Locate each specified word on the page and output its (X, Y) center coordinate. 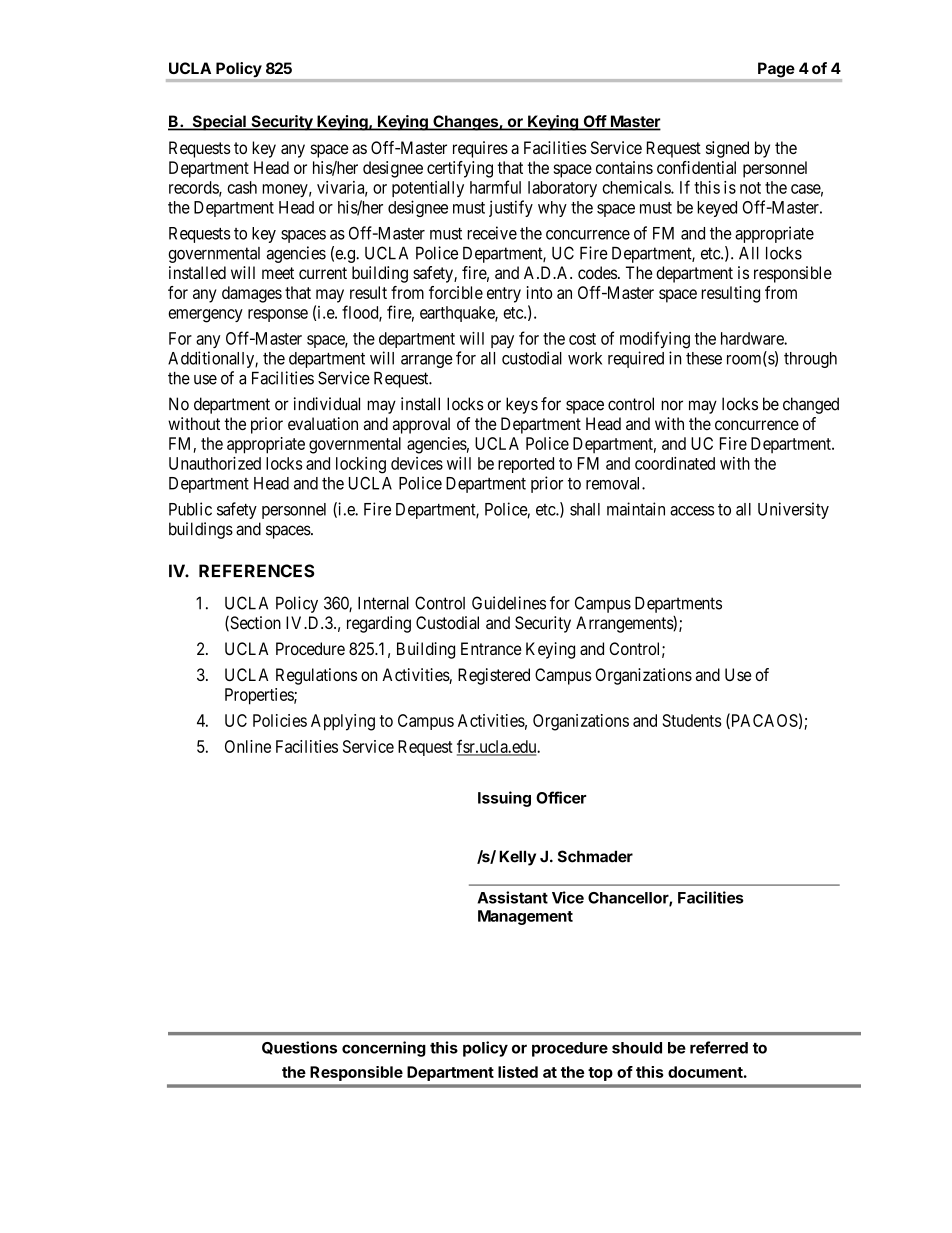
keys (522, 405)
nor (672, 405)
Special (219, 123)
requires (480, 149)
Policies (280, 720)
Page (776, 70)
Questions (299, 1048)
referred (719, 1047)
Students (692, 720)
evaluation (323, 423)
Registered (494, 676)
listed (518, 1072)
